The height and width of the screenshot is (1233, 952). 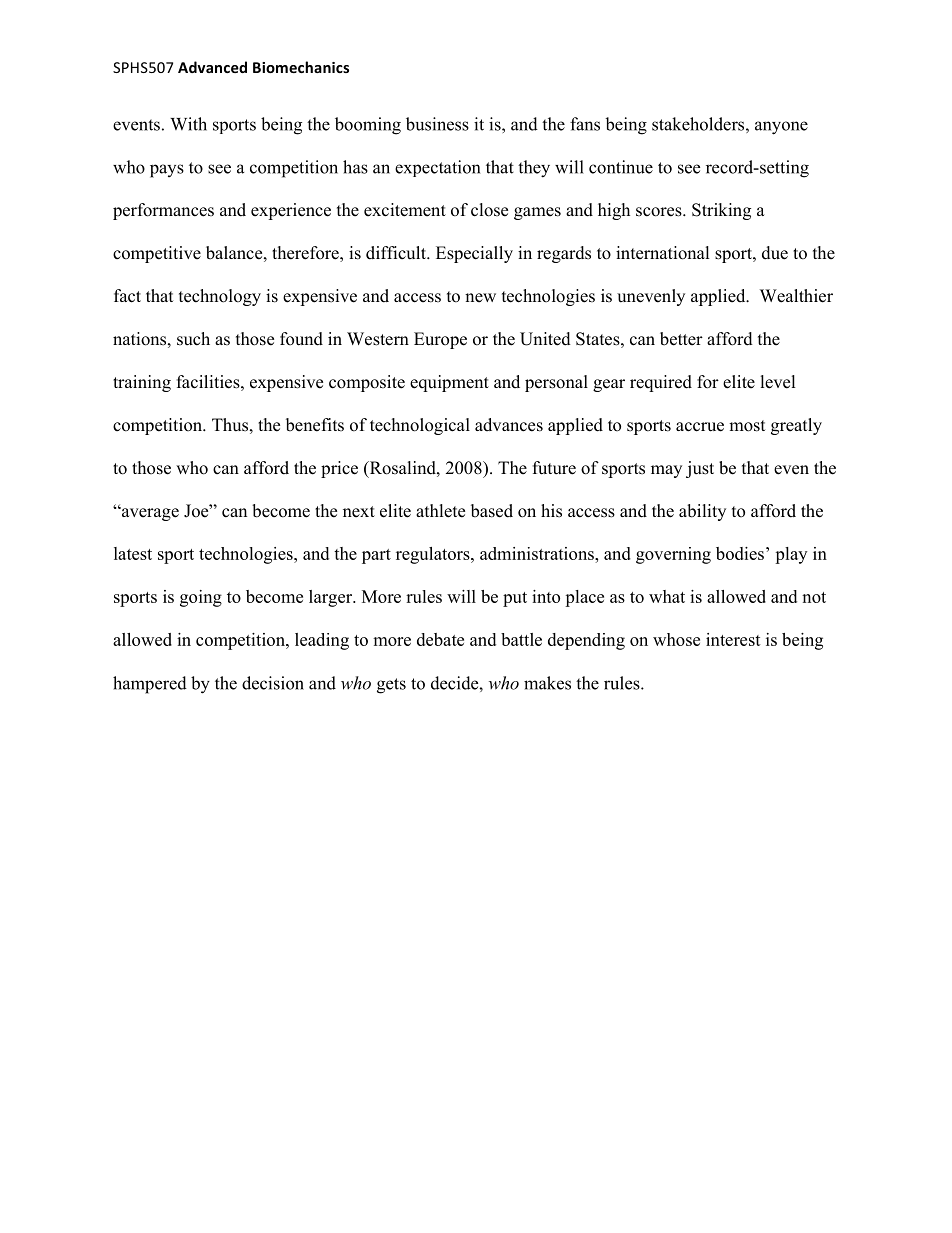 What do you see at coordinates (150, 685) in the screenshot?
I see `hampered` at bounding box center [150, 685].
